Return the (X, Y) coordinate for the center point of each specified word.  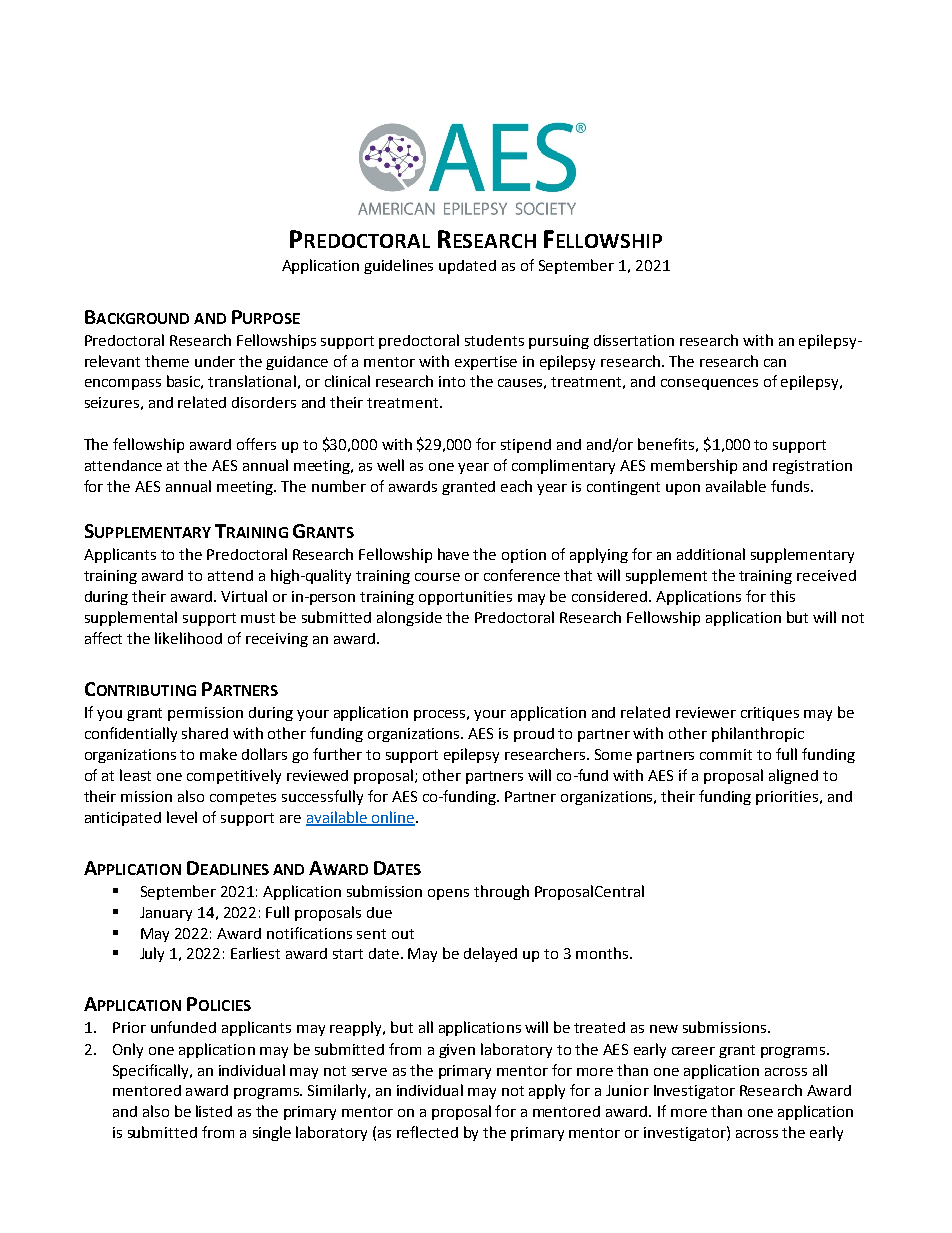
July (152, 954)
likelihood (188, 638)
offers (256, 444)
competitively (234, 776)
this (782, 596)
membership (694, 466)
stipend (526, 446)
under (215, 361)
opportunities (465, 598)
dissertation (634, 340)
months (603, 953)
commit (726, 754)
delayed (490, 954)
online (392, 818)
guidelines (398, 266)
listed (214, 1111)
